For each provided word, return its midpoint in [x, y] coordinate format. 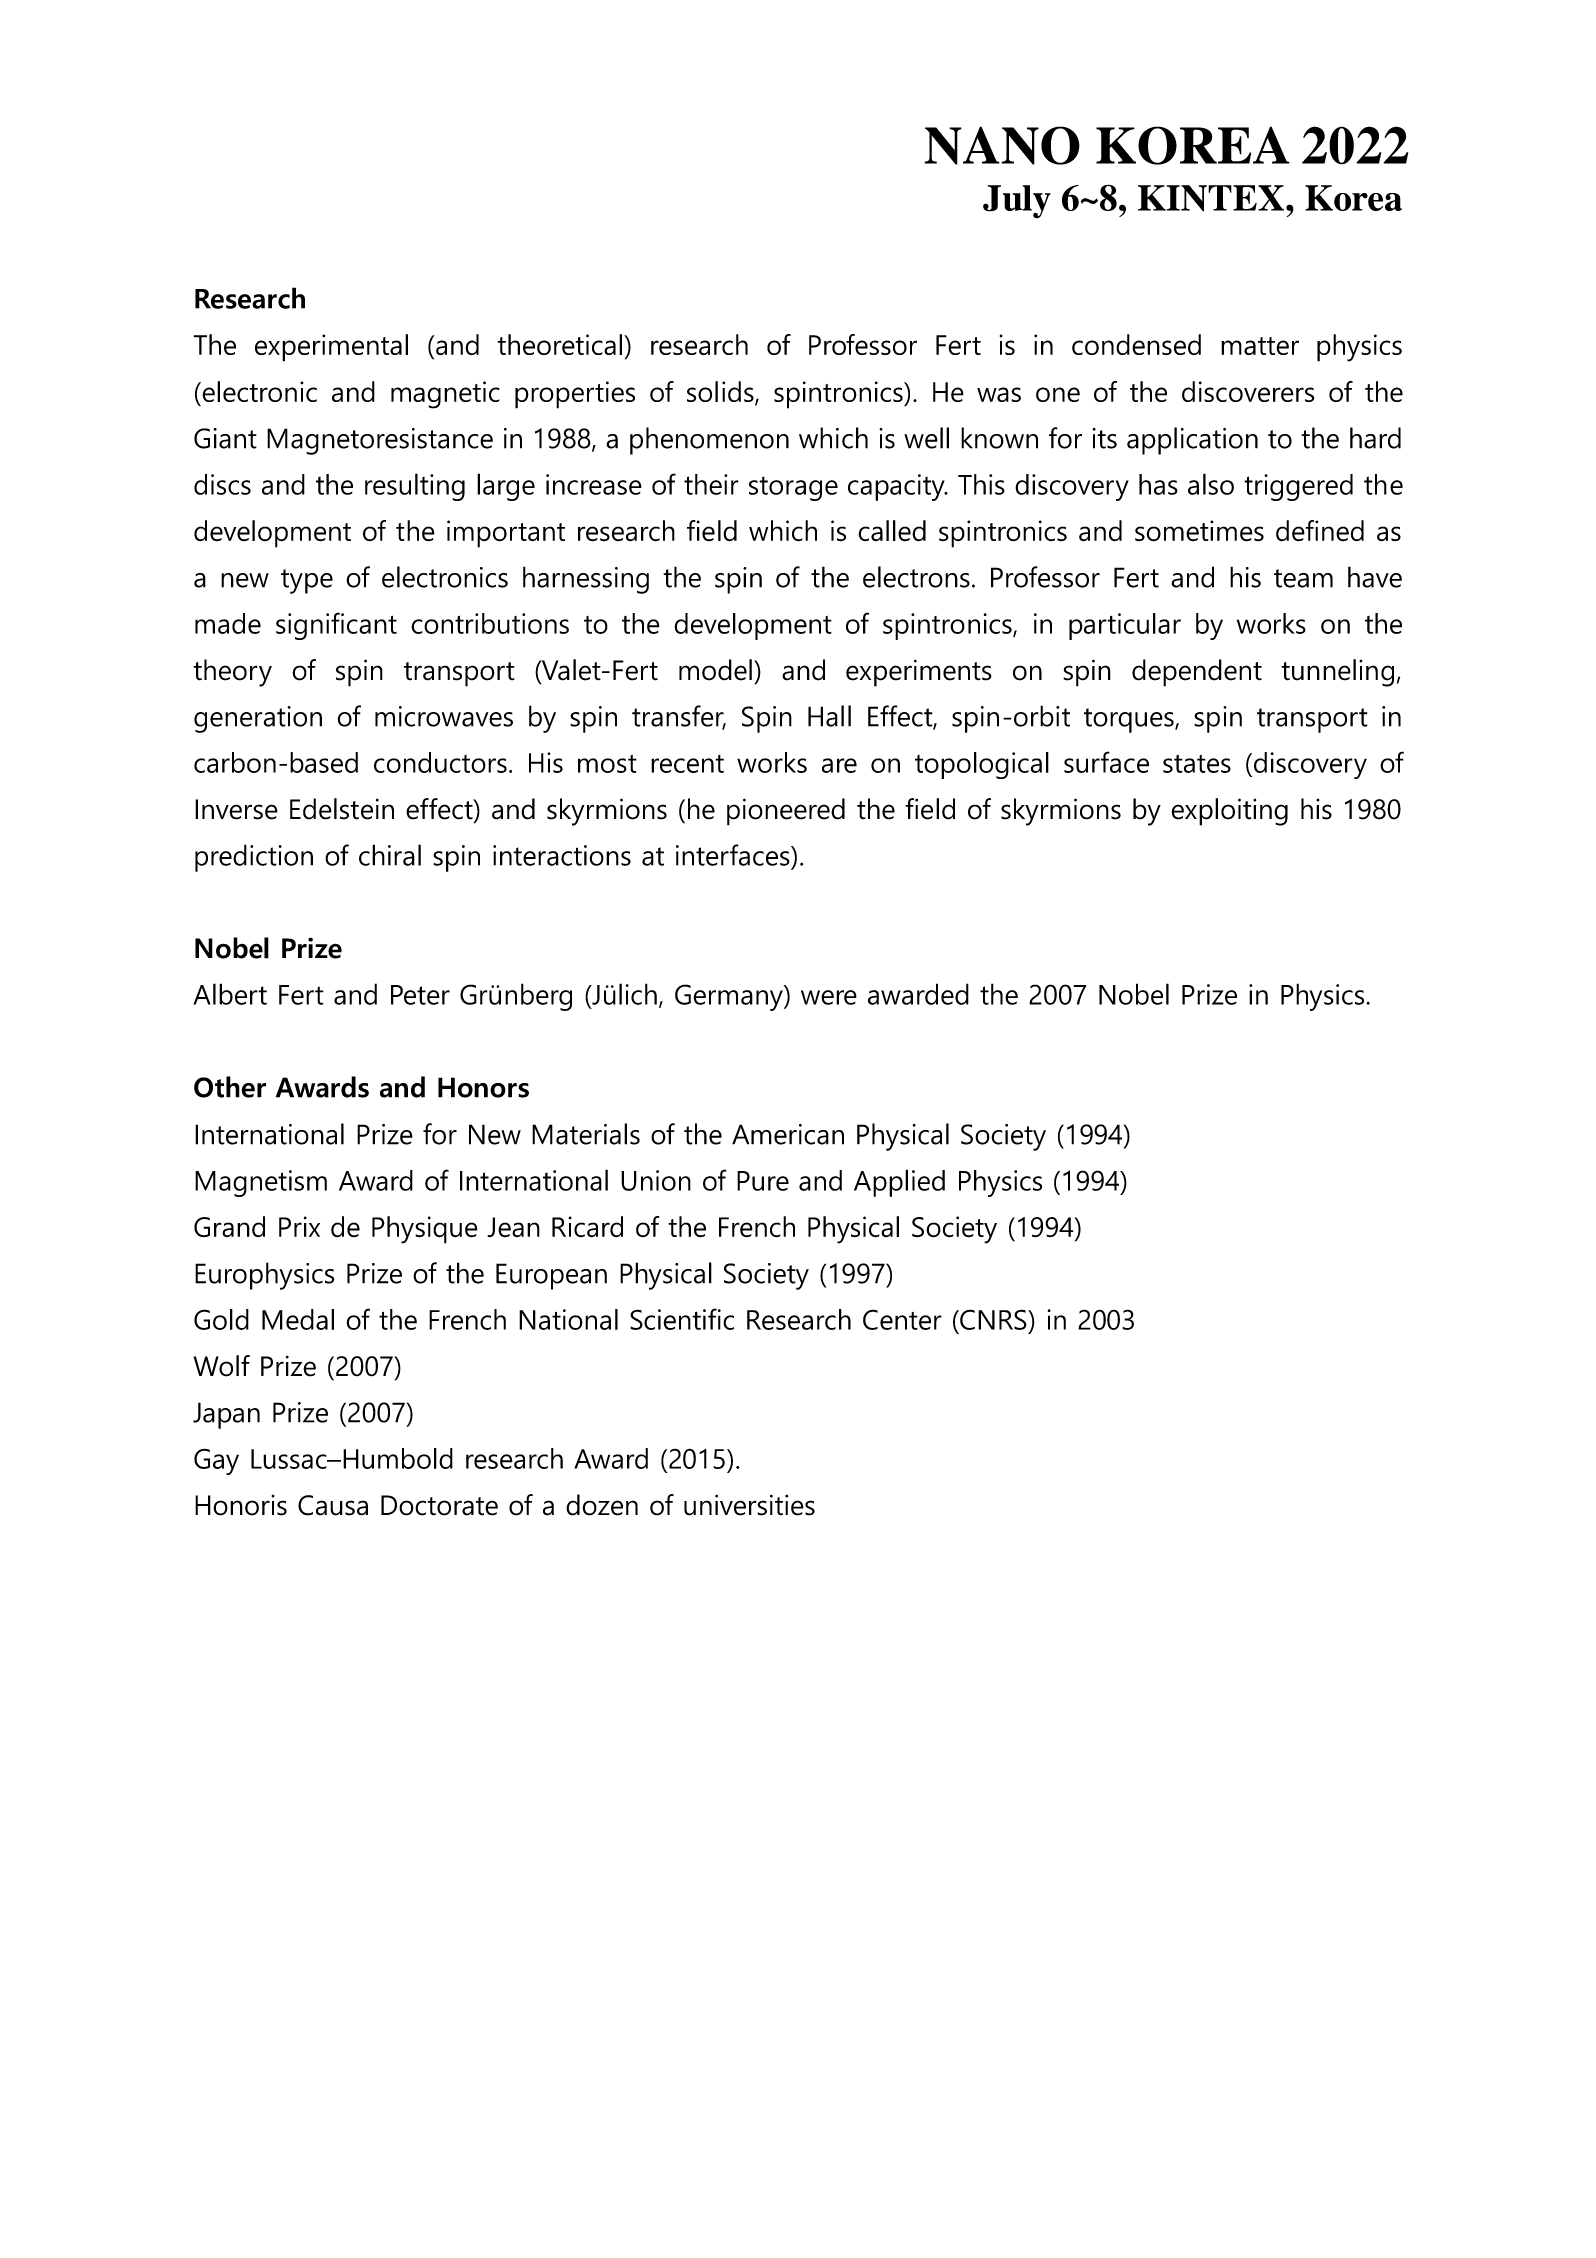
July [1017, 202]
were [829, 997]
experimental [331, 348]
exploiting [1230, 812]
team [1303, 578]
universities [749, 1505]
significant [336, 626]
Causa [333, 1505]
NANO [1002, 145]
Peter [420, 995]
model [715, 670]
